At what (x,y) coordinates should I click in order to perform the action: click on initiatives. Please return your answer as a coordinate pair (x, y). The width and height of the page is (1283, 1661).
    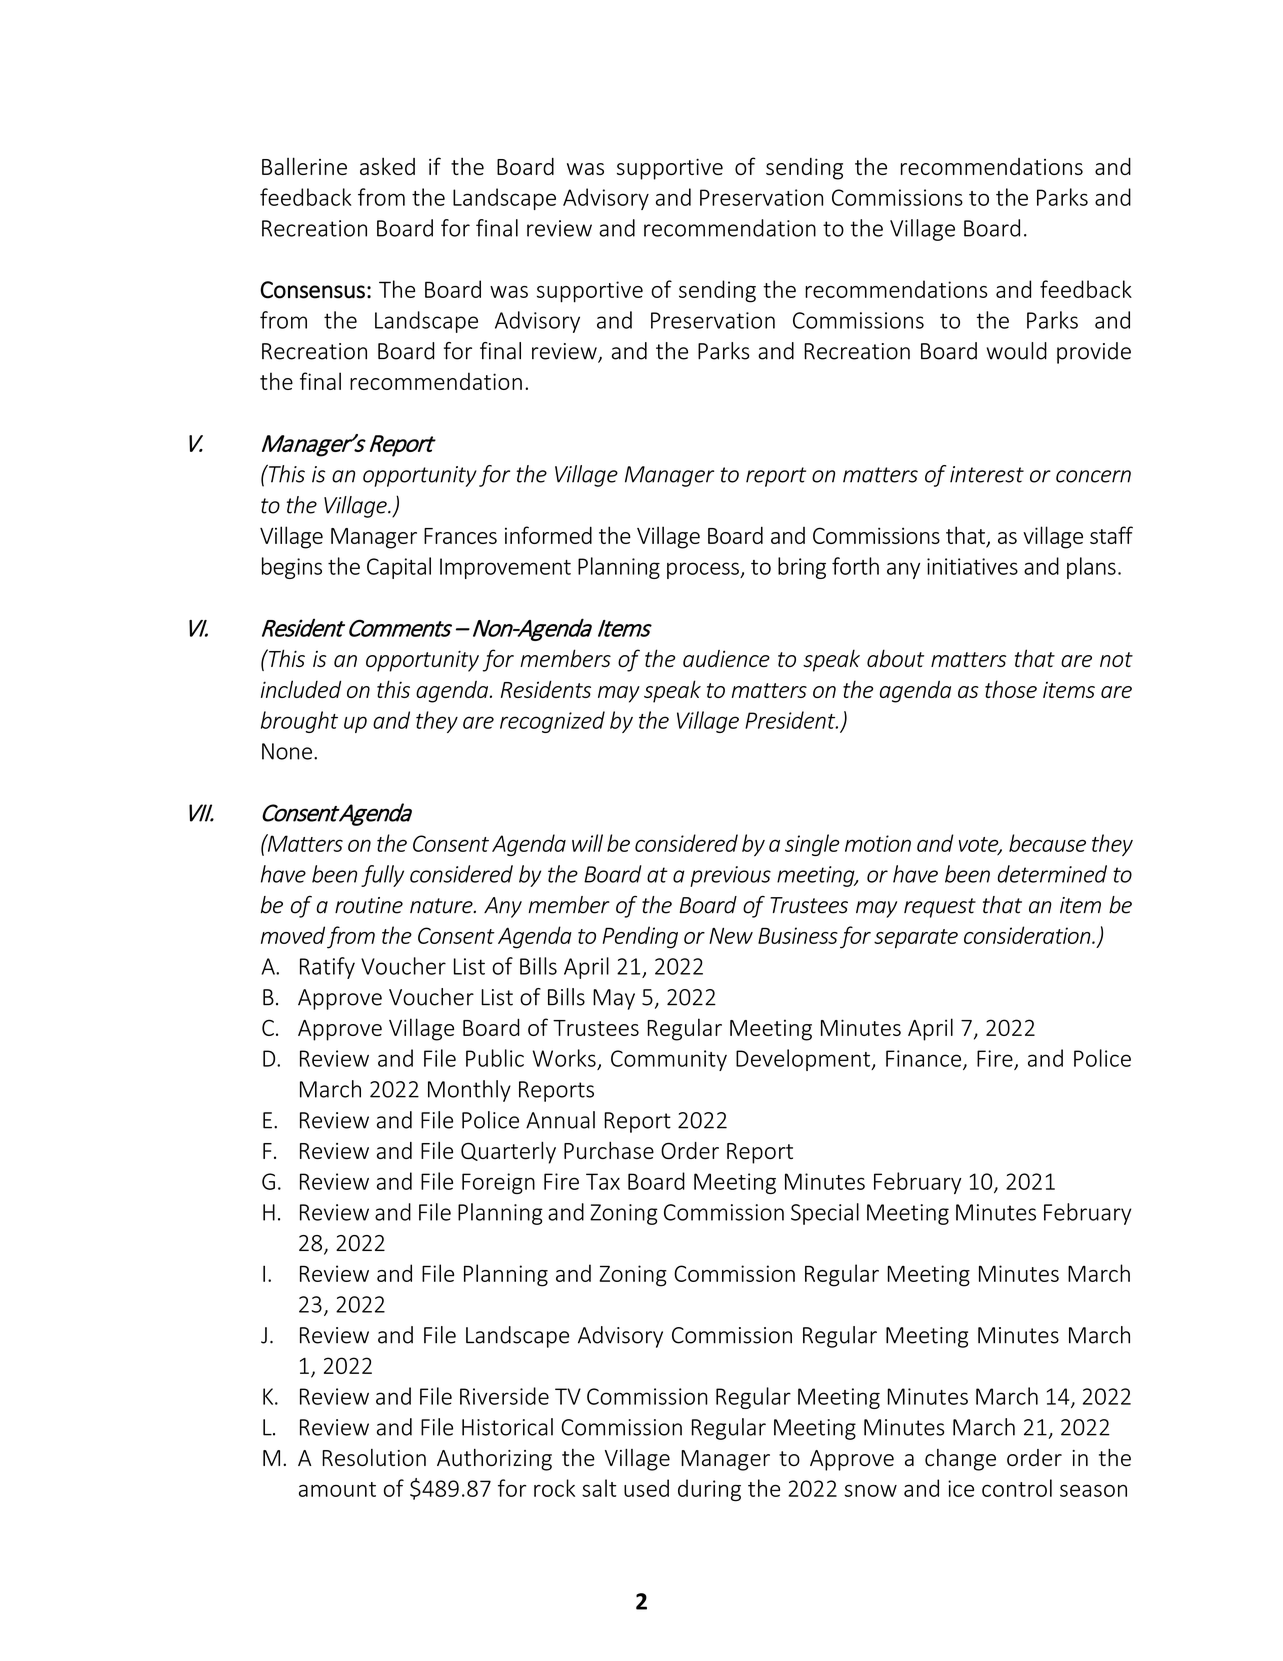
    Looking at the image, I should click on (972, 566).
